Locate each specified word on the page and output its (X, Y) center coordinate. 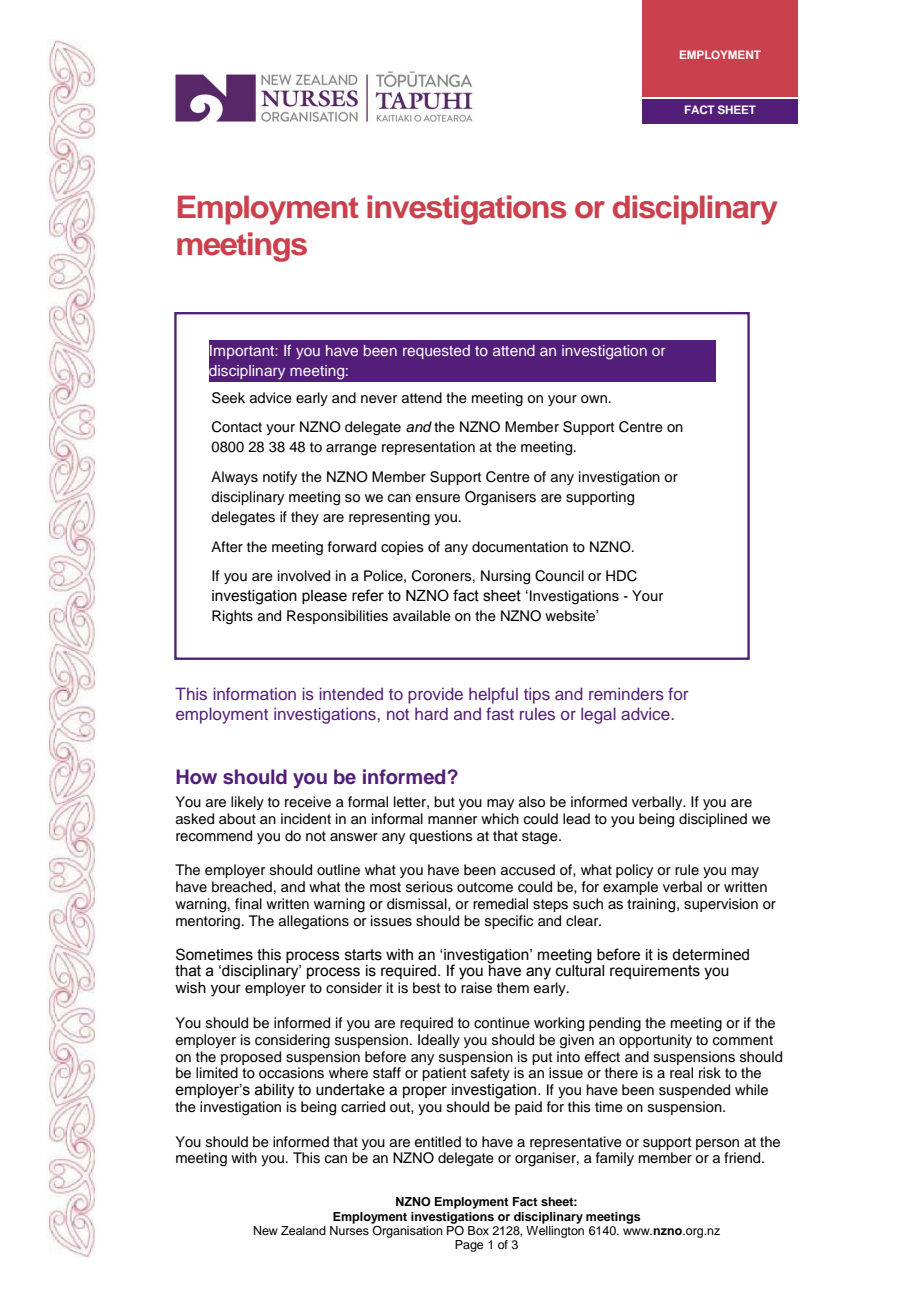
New (266, 1230)
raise (476, 988)
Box (478, 1230)
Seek (228, 398)
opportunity (655, 1041)
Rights (232, 617)
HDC (621, 576)
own (594, 399)
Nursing (505, 577)
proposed (251, 1058)
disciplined (713, 820)
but (444, 801)
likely (247, 803)
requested (436, 352)
